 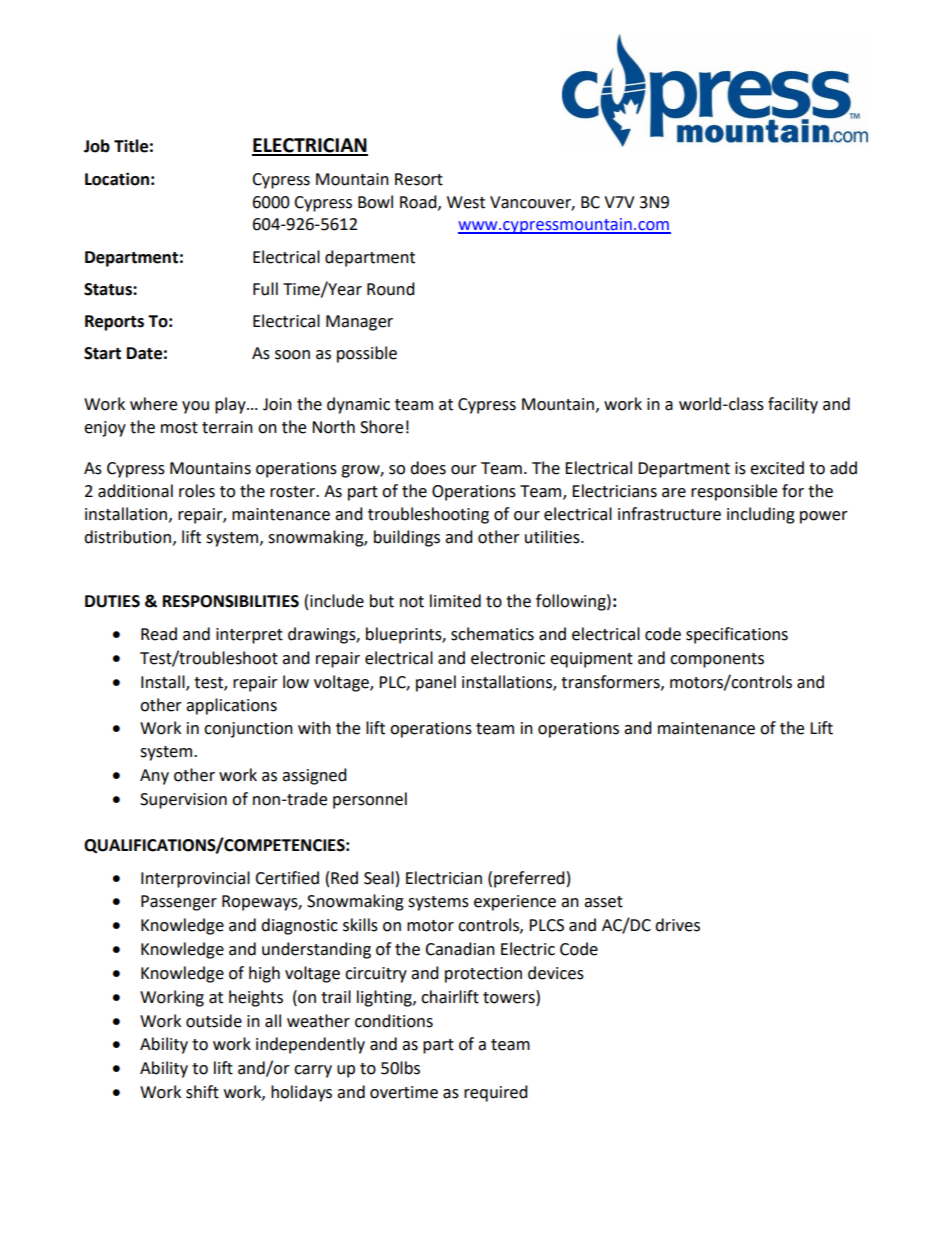 What do you see at coordinates (131, 146) in the screenshot?
I see `Title` at bounding box center [131, 146].
